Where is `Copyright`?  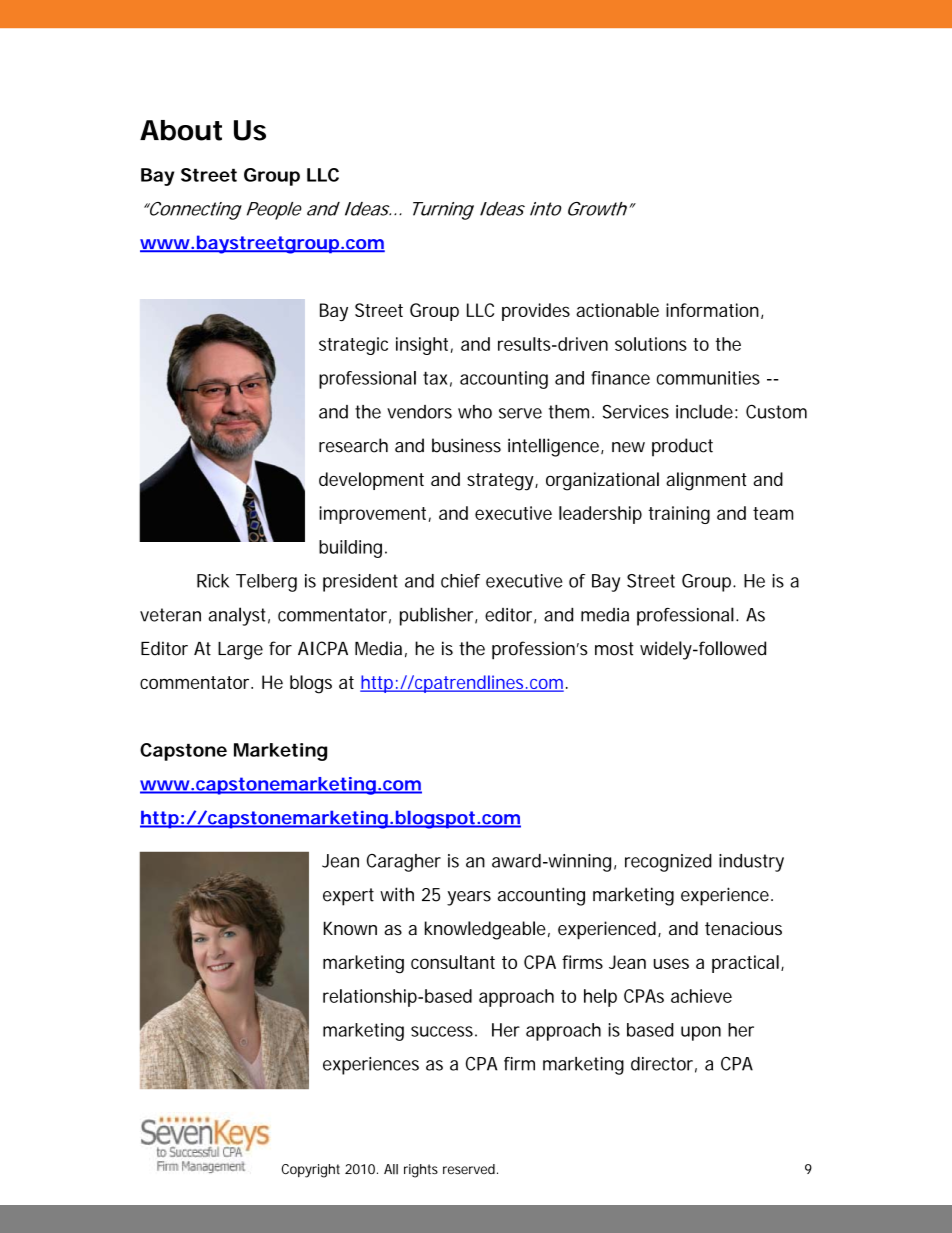 Copyright is located at coordinates (311, 1171).
